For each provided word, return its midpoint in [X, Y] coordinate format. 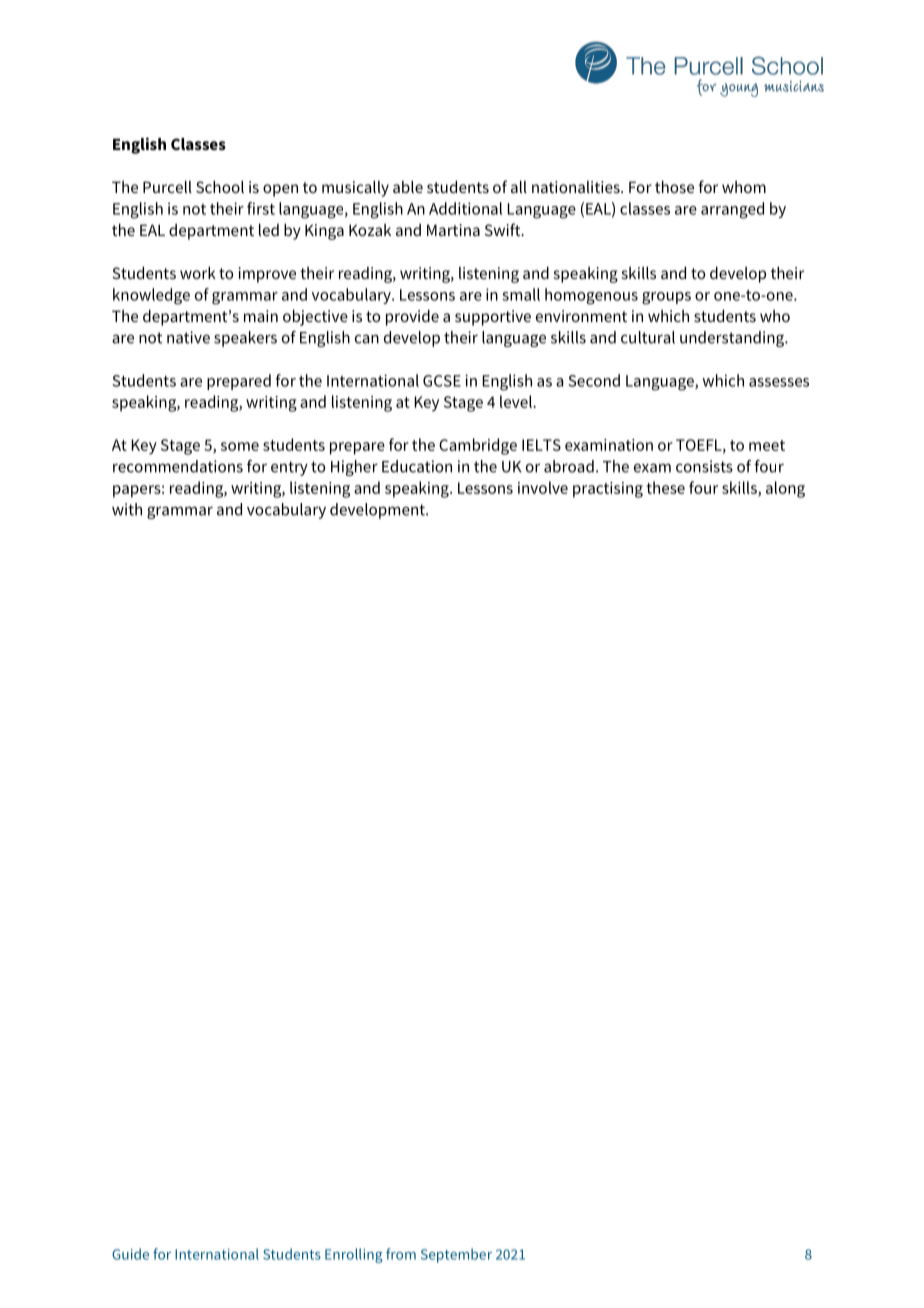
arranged [732, 210]
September [456, 1255]
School [220, 186]
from [401, 1254]
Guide [130, 1254]
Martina [453, 230]
